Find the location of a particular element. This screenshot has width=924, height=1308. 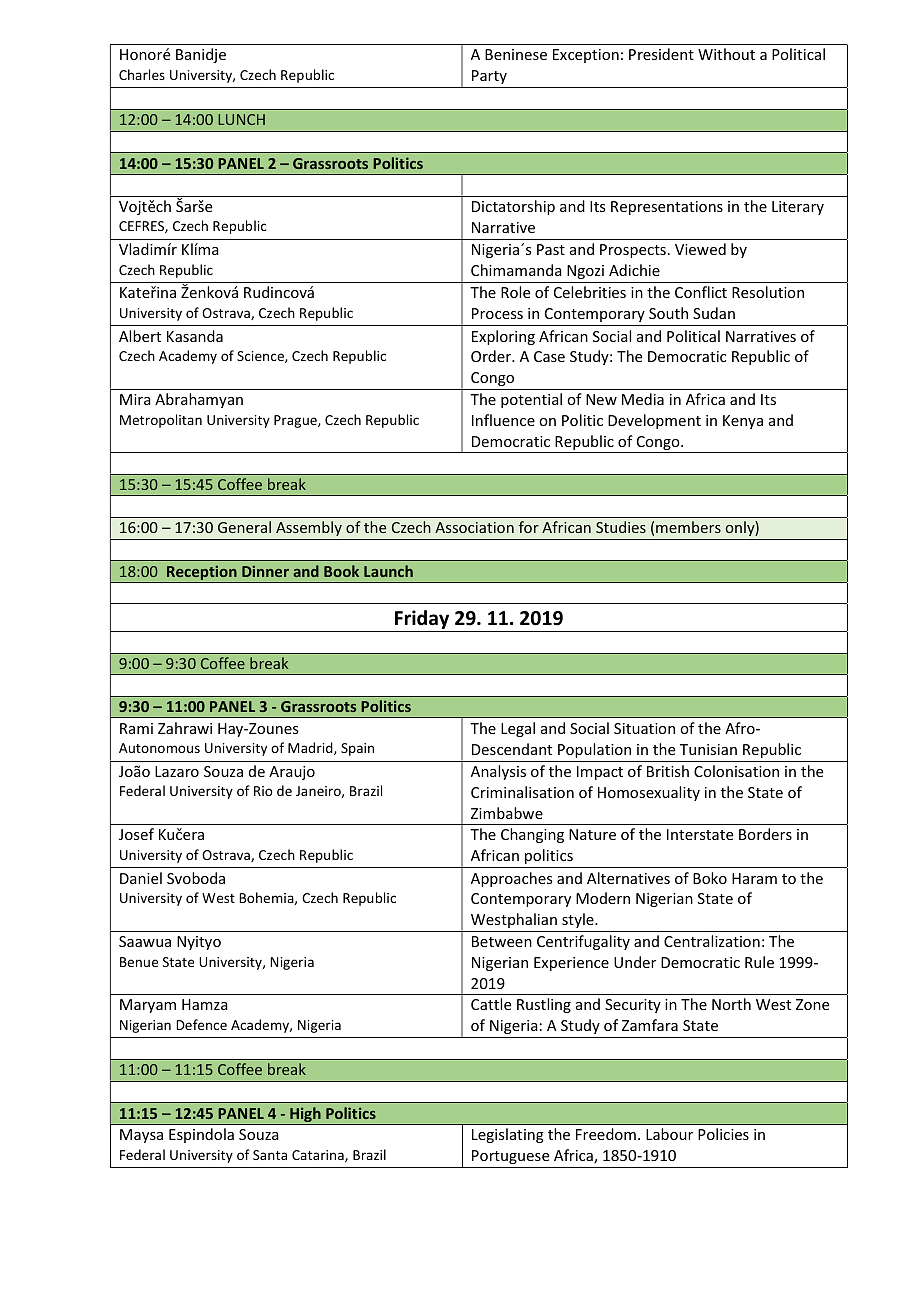

LUNCH is located at coordinates (241, 119).
